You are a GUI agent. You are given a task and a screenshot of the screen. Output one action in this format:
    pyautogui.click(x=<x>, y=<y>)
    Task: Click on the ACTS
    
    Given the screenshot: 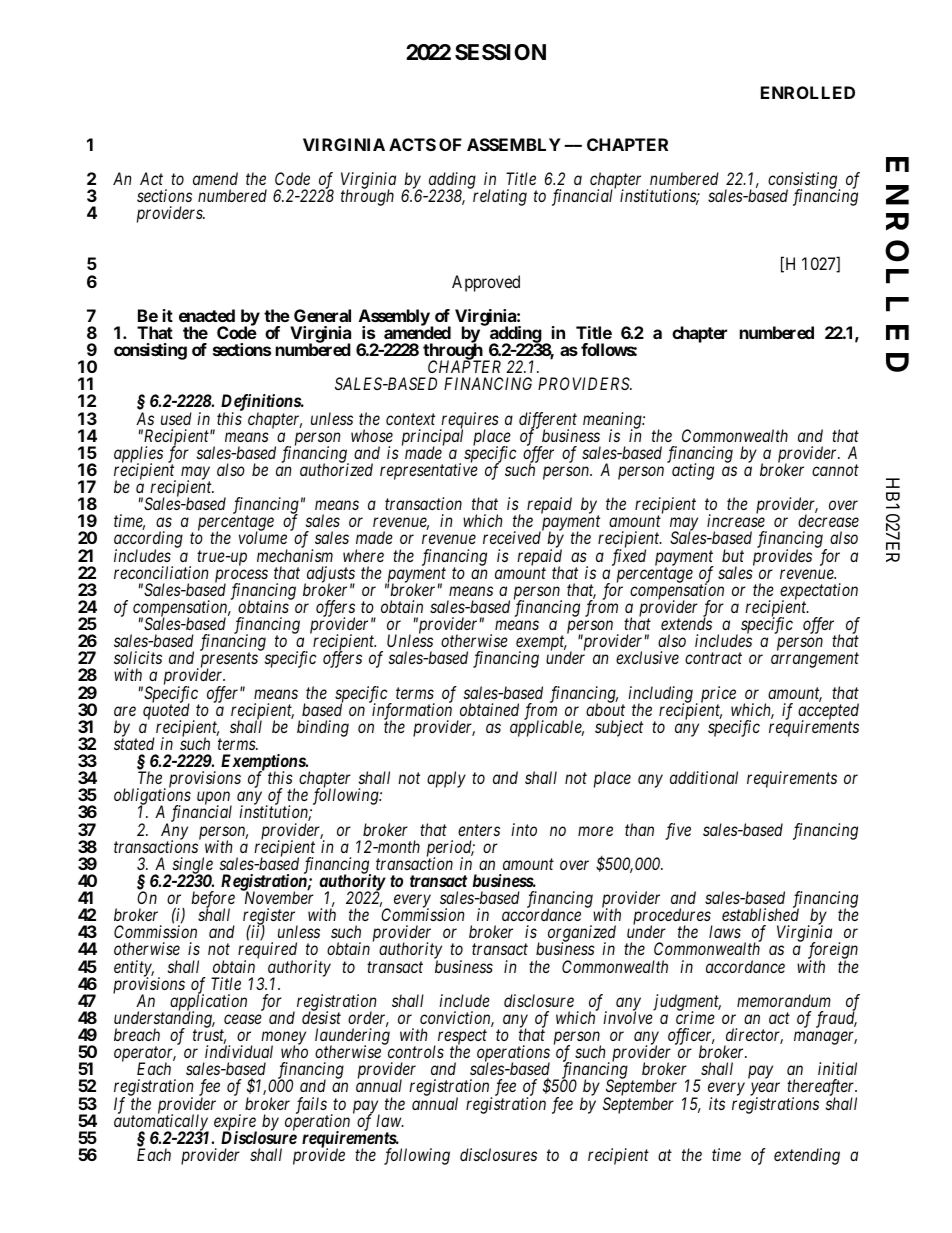 What is the action you would take?
    pyautogui.click(x=412, y=144)
